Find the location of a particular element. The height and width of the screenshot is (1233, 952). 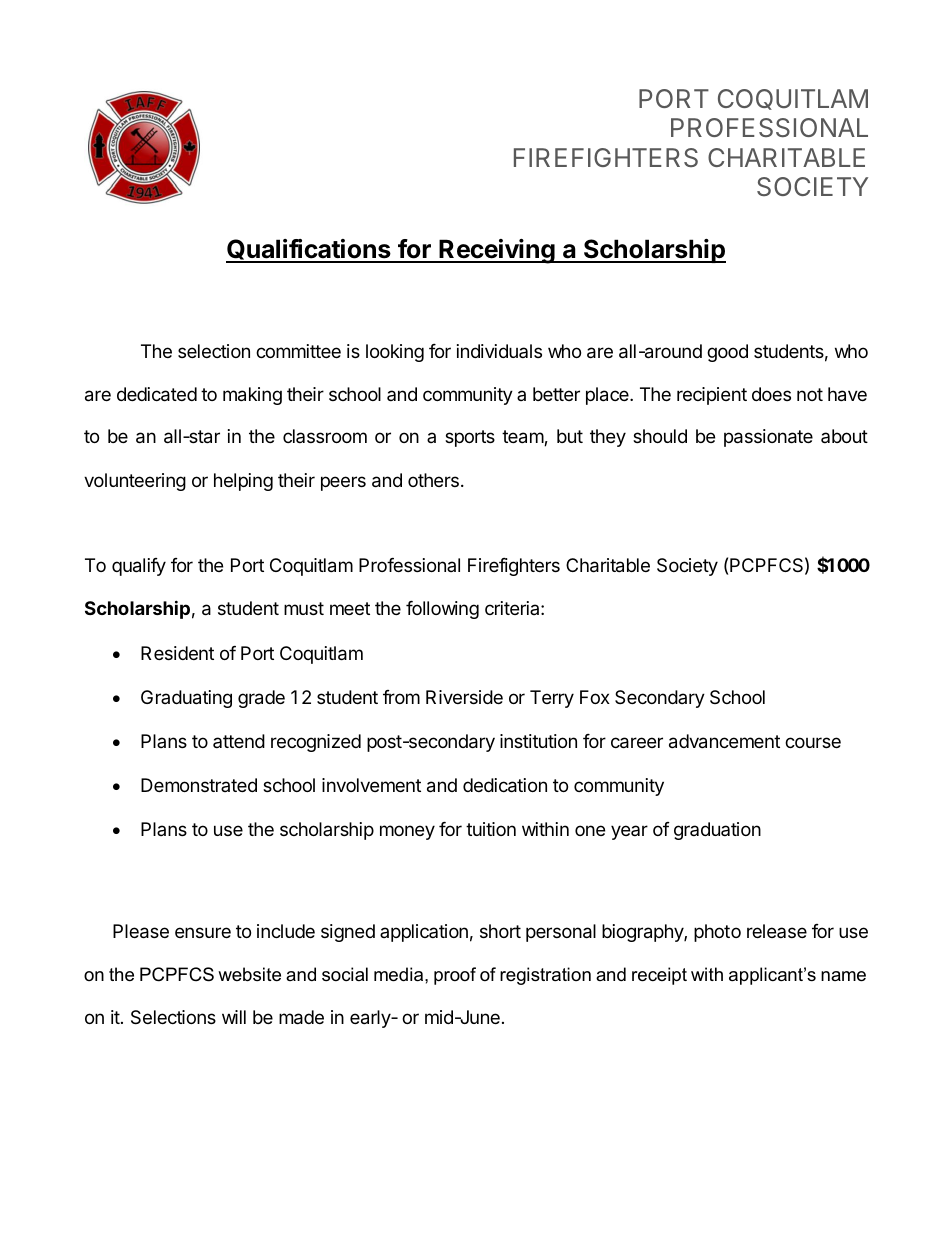

good is located at coordinates (727, 353).
